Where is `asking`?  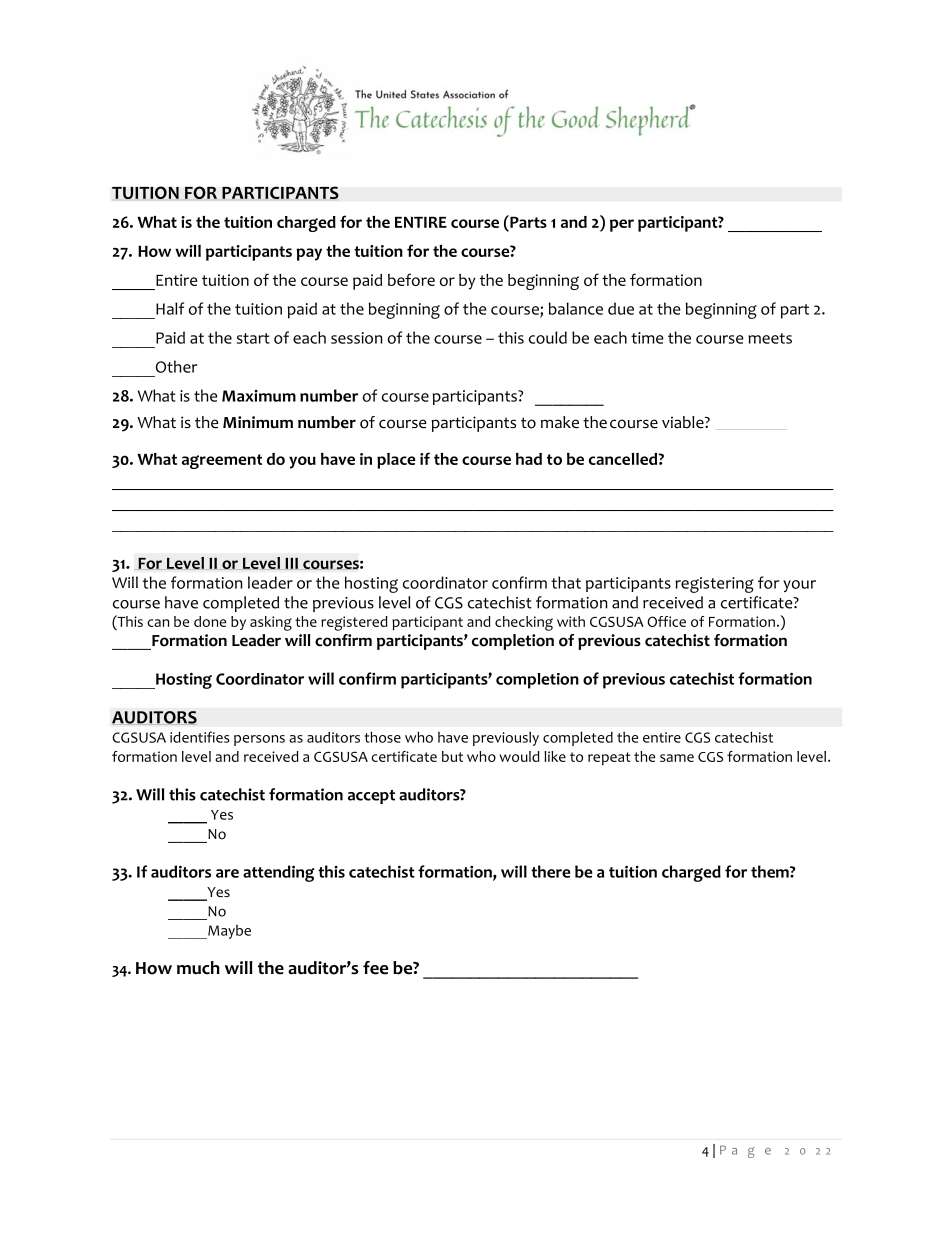 asking is located at coordinates (271, 623).
